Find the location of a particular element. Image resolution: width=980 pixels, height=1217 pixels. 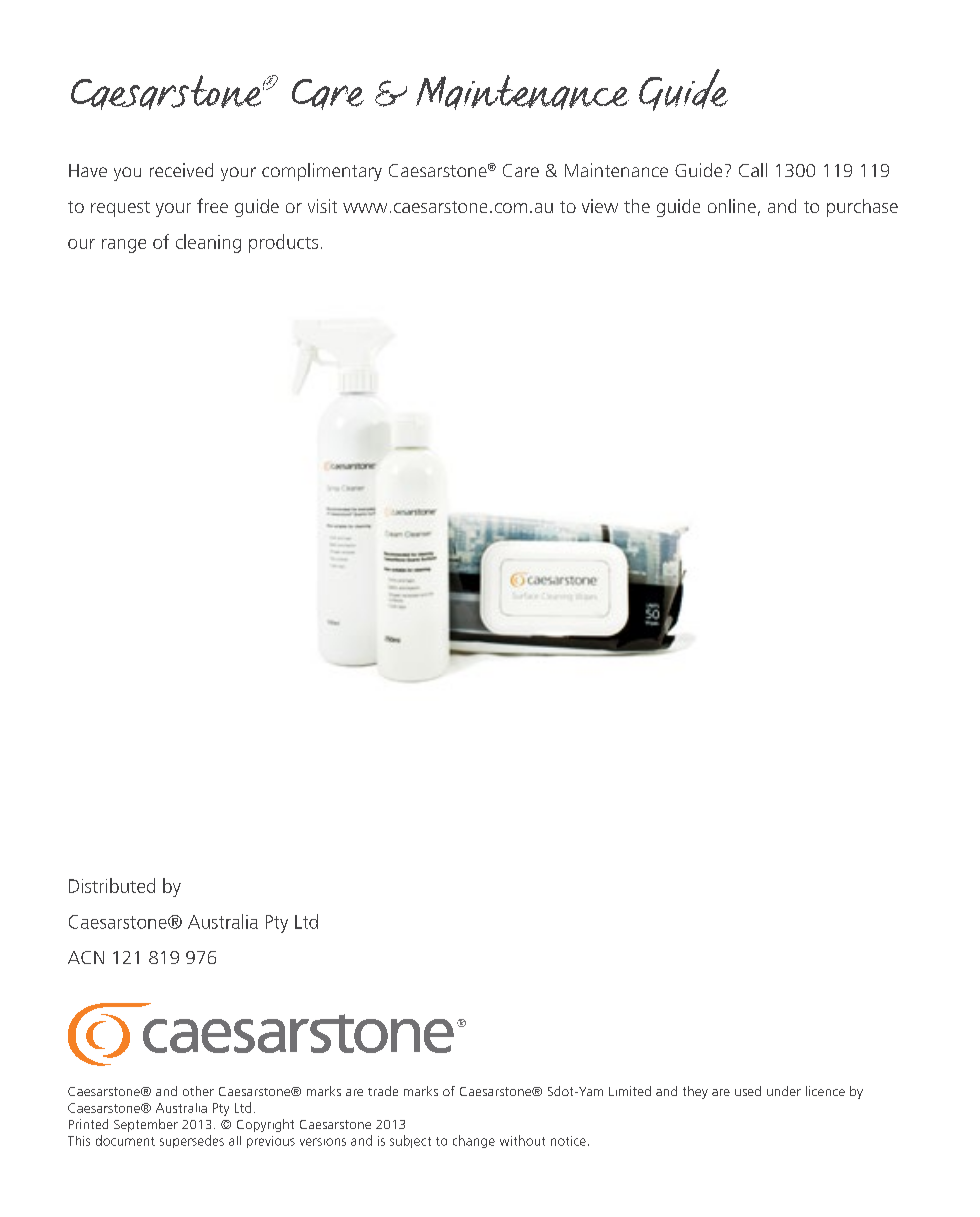

purchase is located at coordinates (862, 208).
